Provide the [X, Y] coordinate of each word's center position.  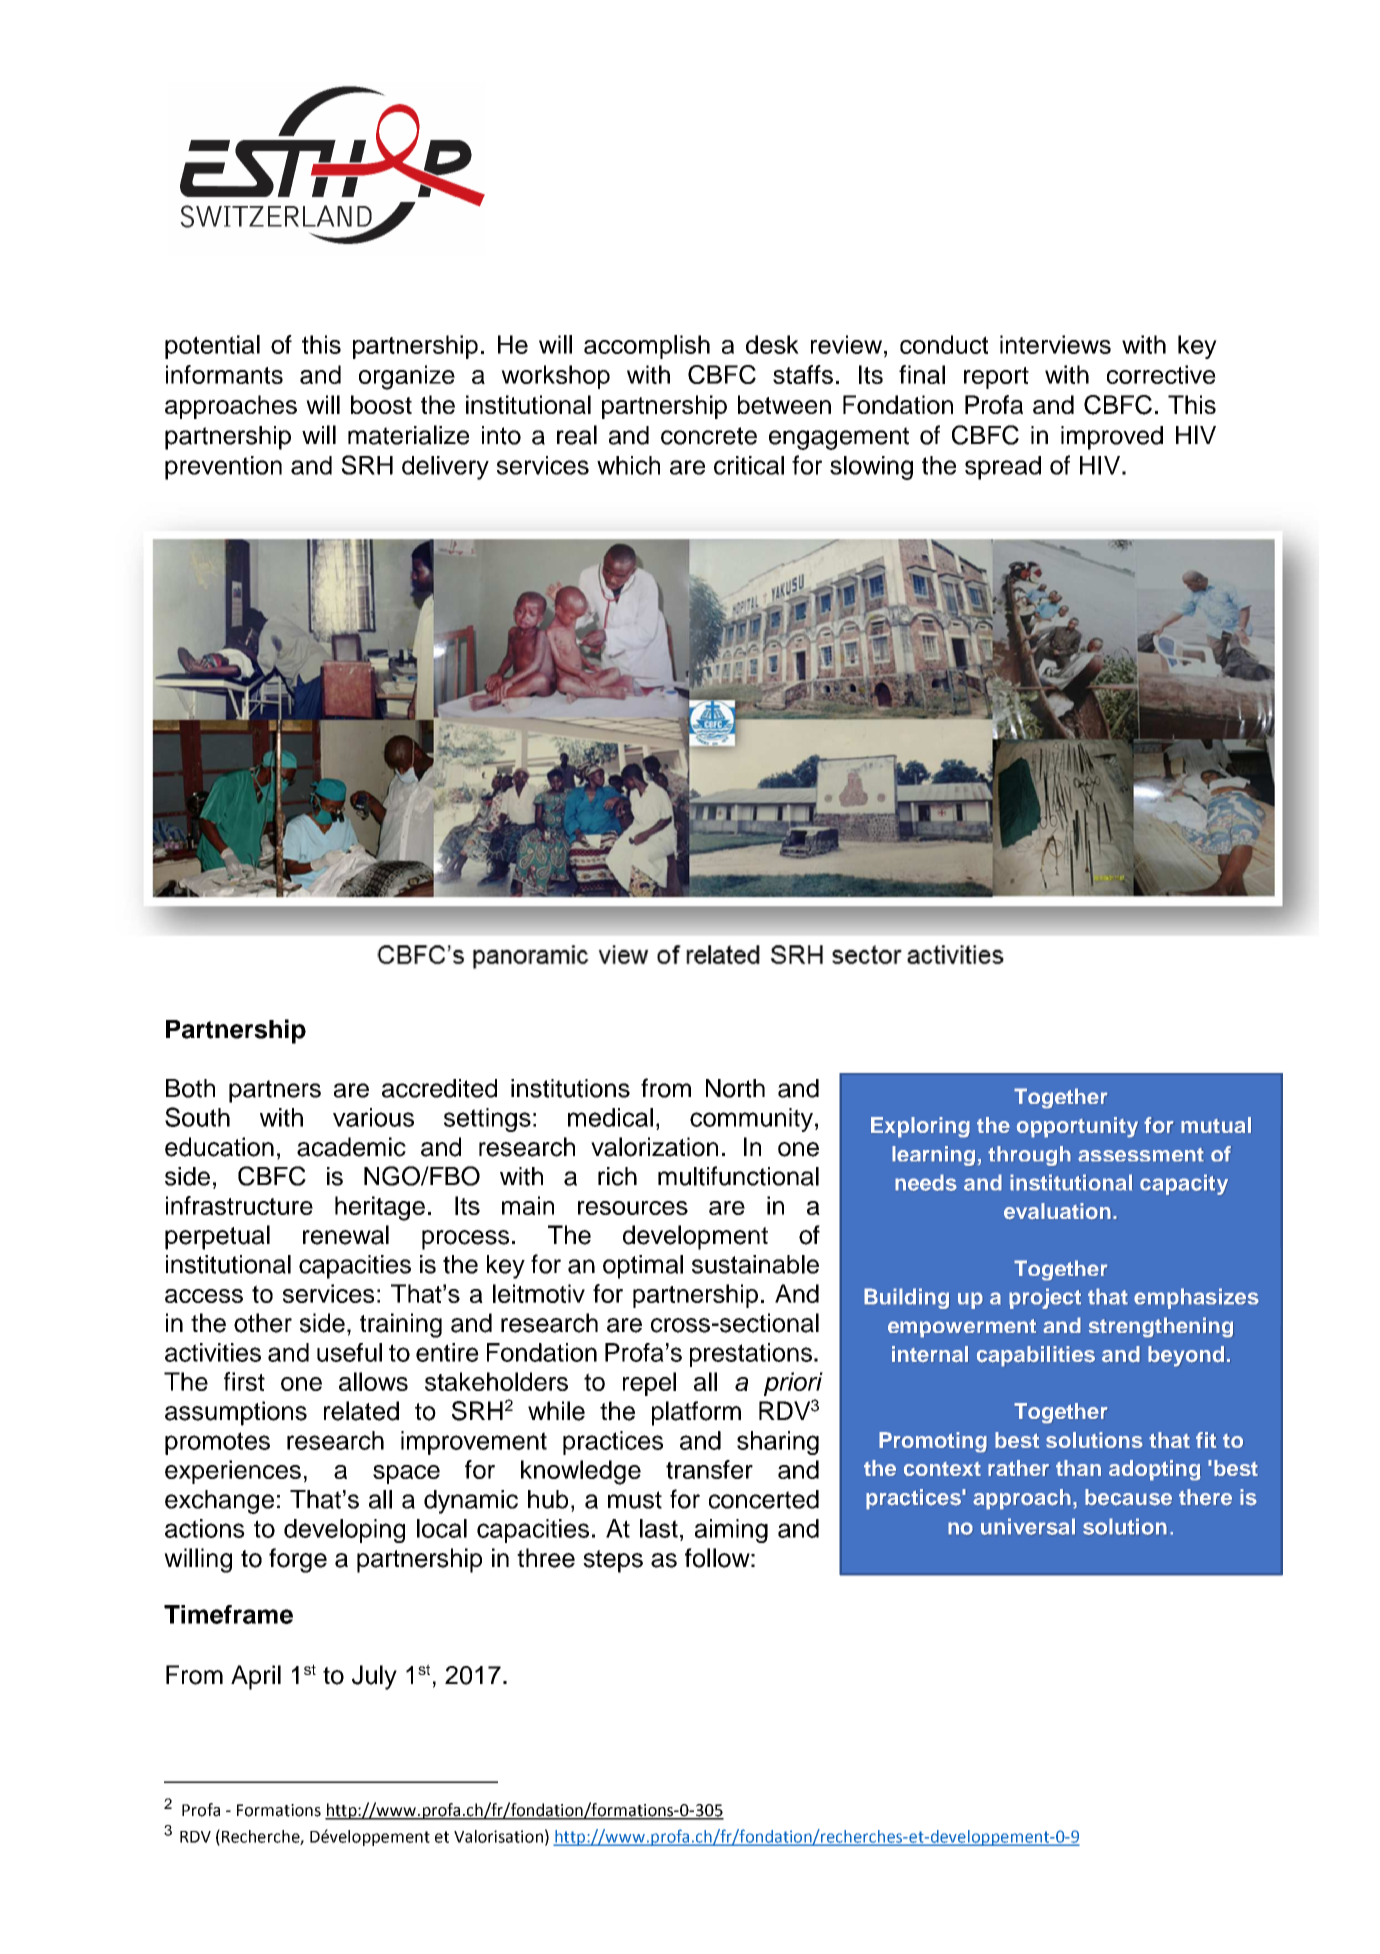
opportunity [1077, 1127]
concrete [709, 436]
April [256, 1677]
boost [381, 404]
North [735, 1088]
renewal [346, 1235]
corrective [1161, 374]
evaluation [1057, 1211]
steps [613, 1561]
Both [190, 1088]
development [695, 1237]
